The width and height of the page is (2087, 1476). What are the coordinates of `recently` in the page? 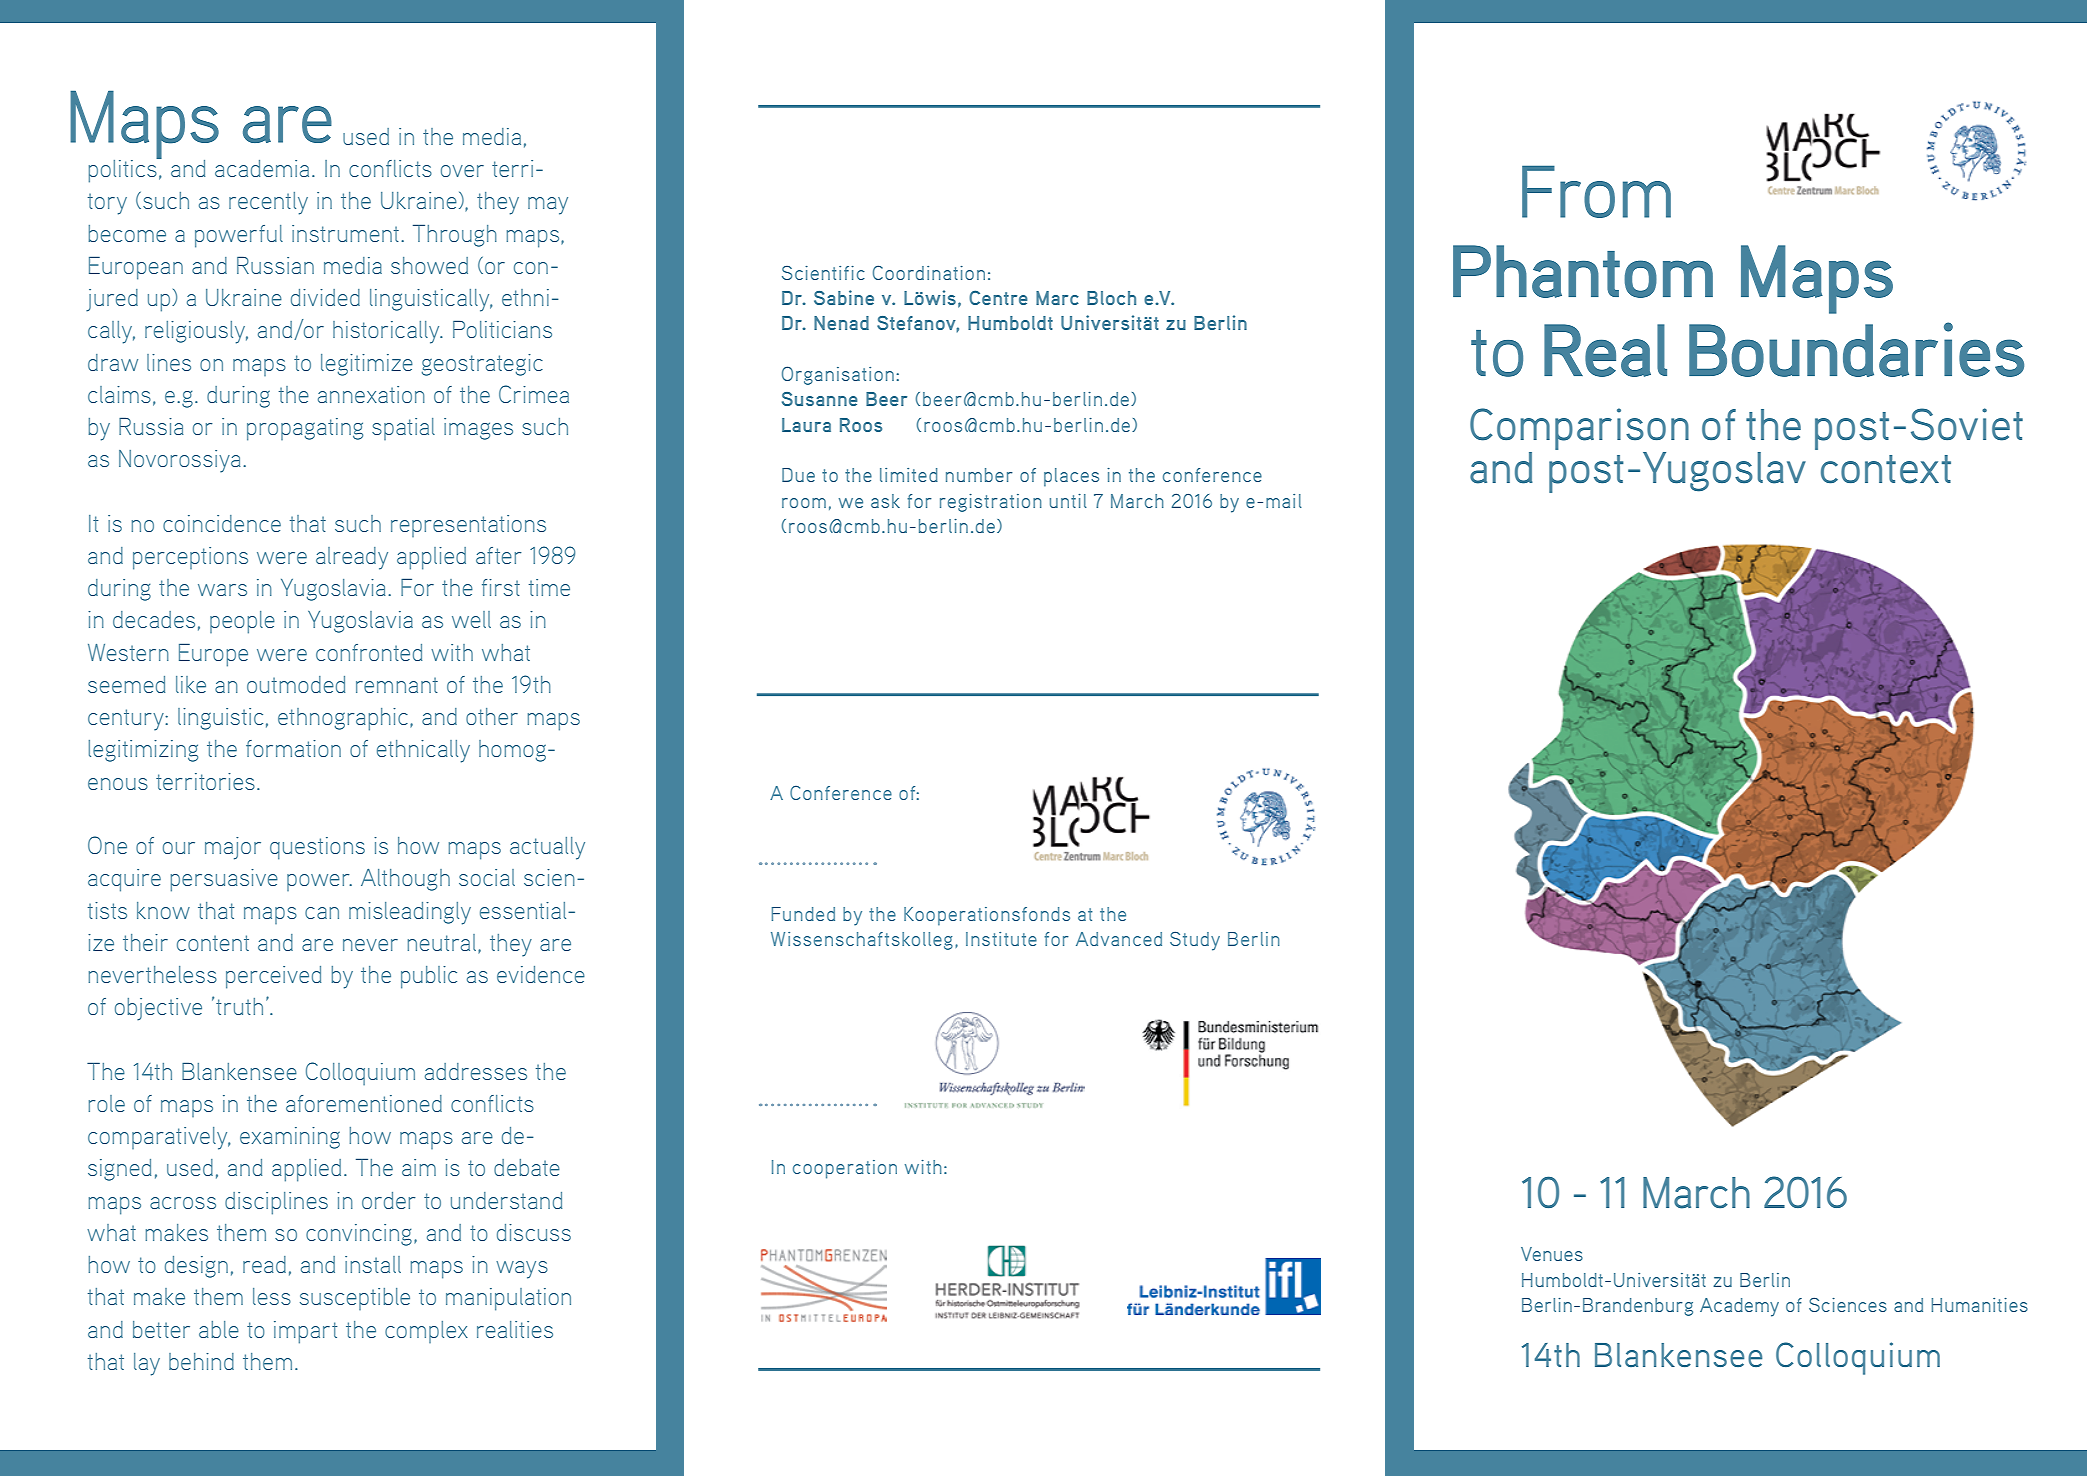 It's located at (268, 203).
